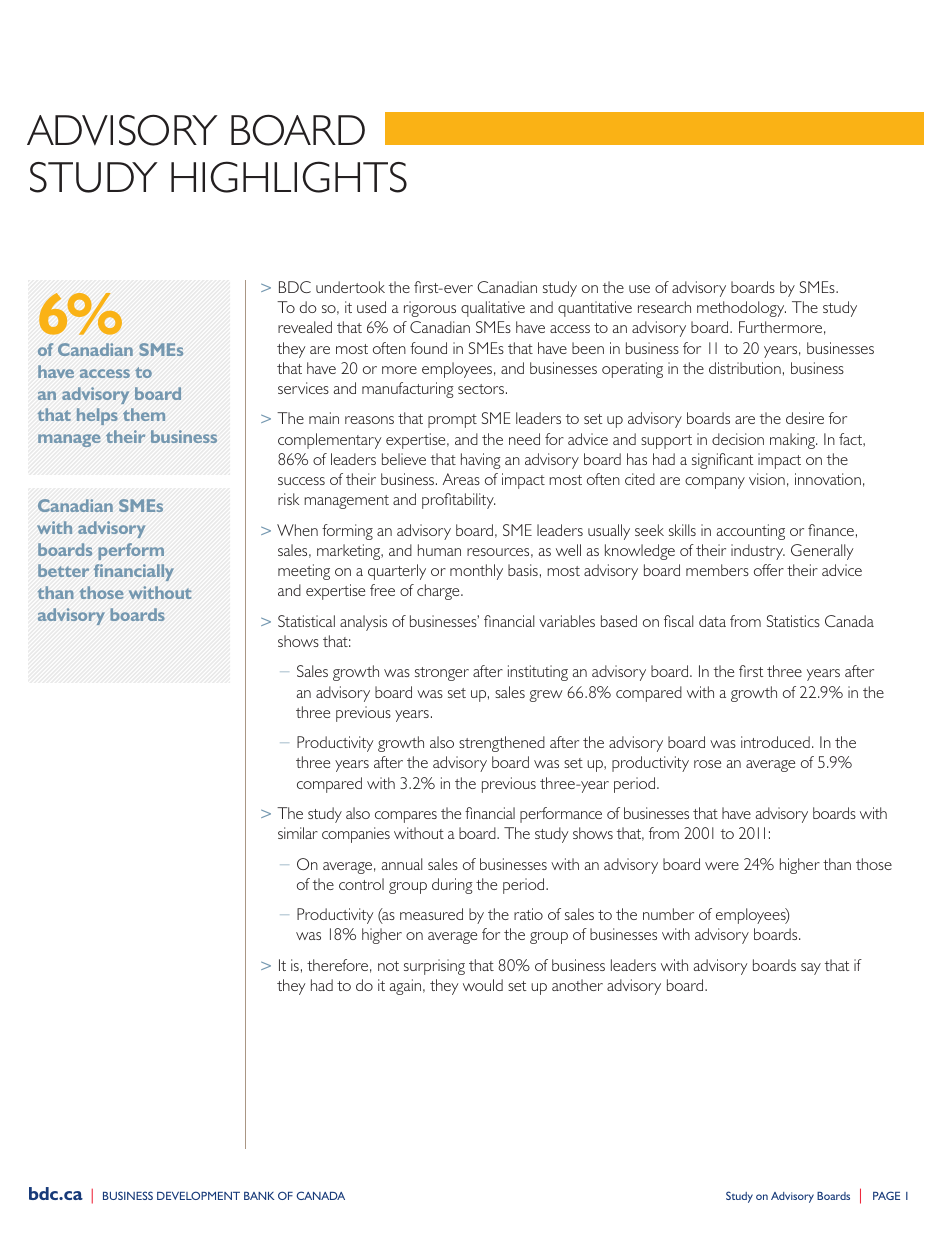  What do you see at coordinates (751, 532) in the screenshot?
I see `accounting` at bounding box center [751, 532].
